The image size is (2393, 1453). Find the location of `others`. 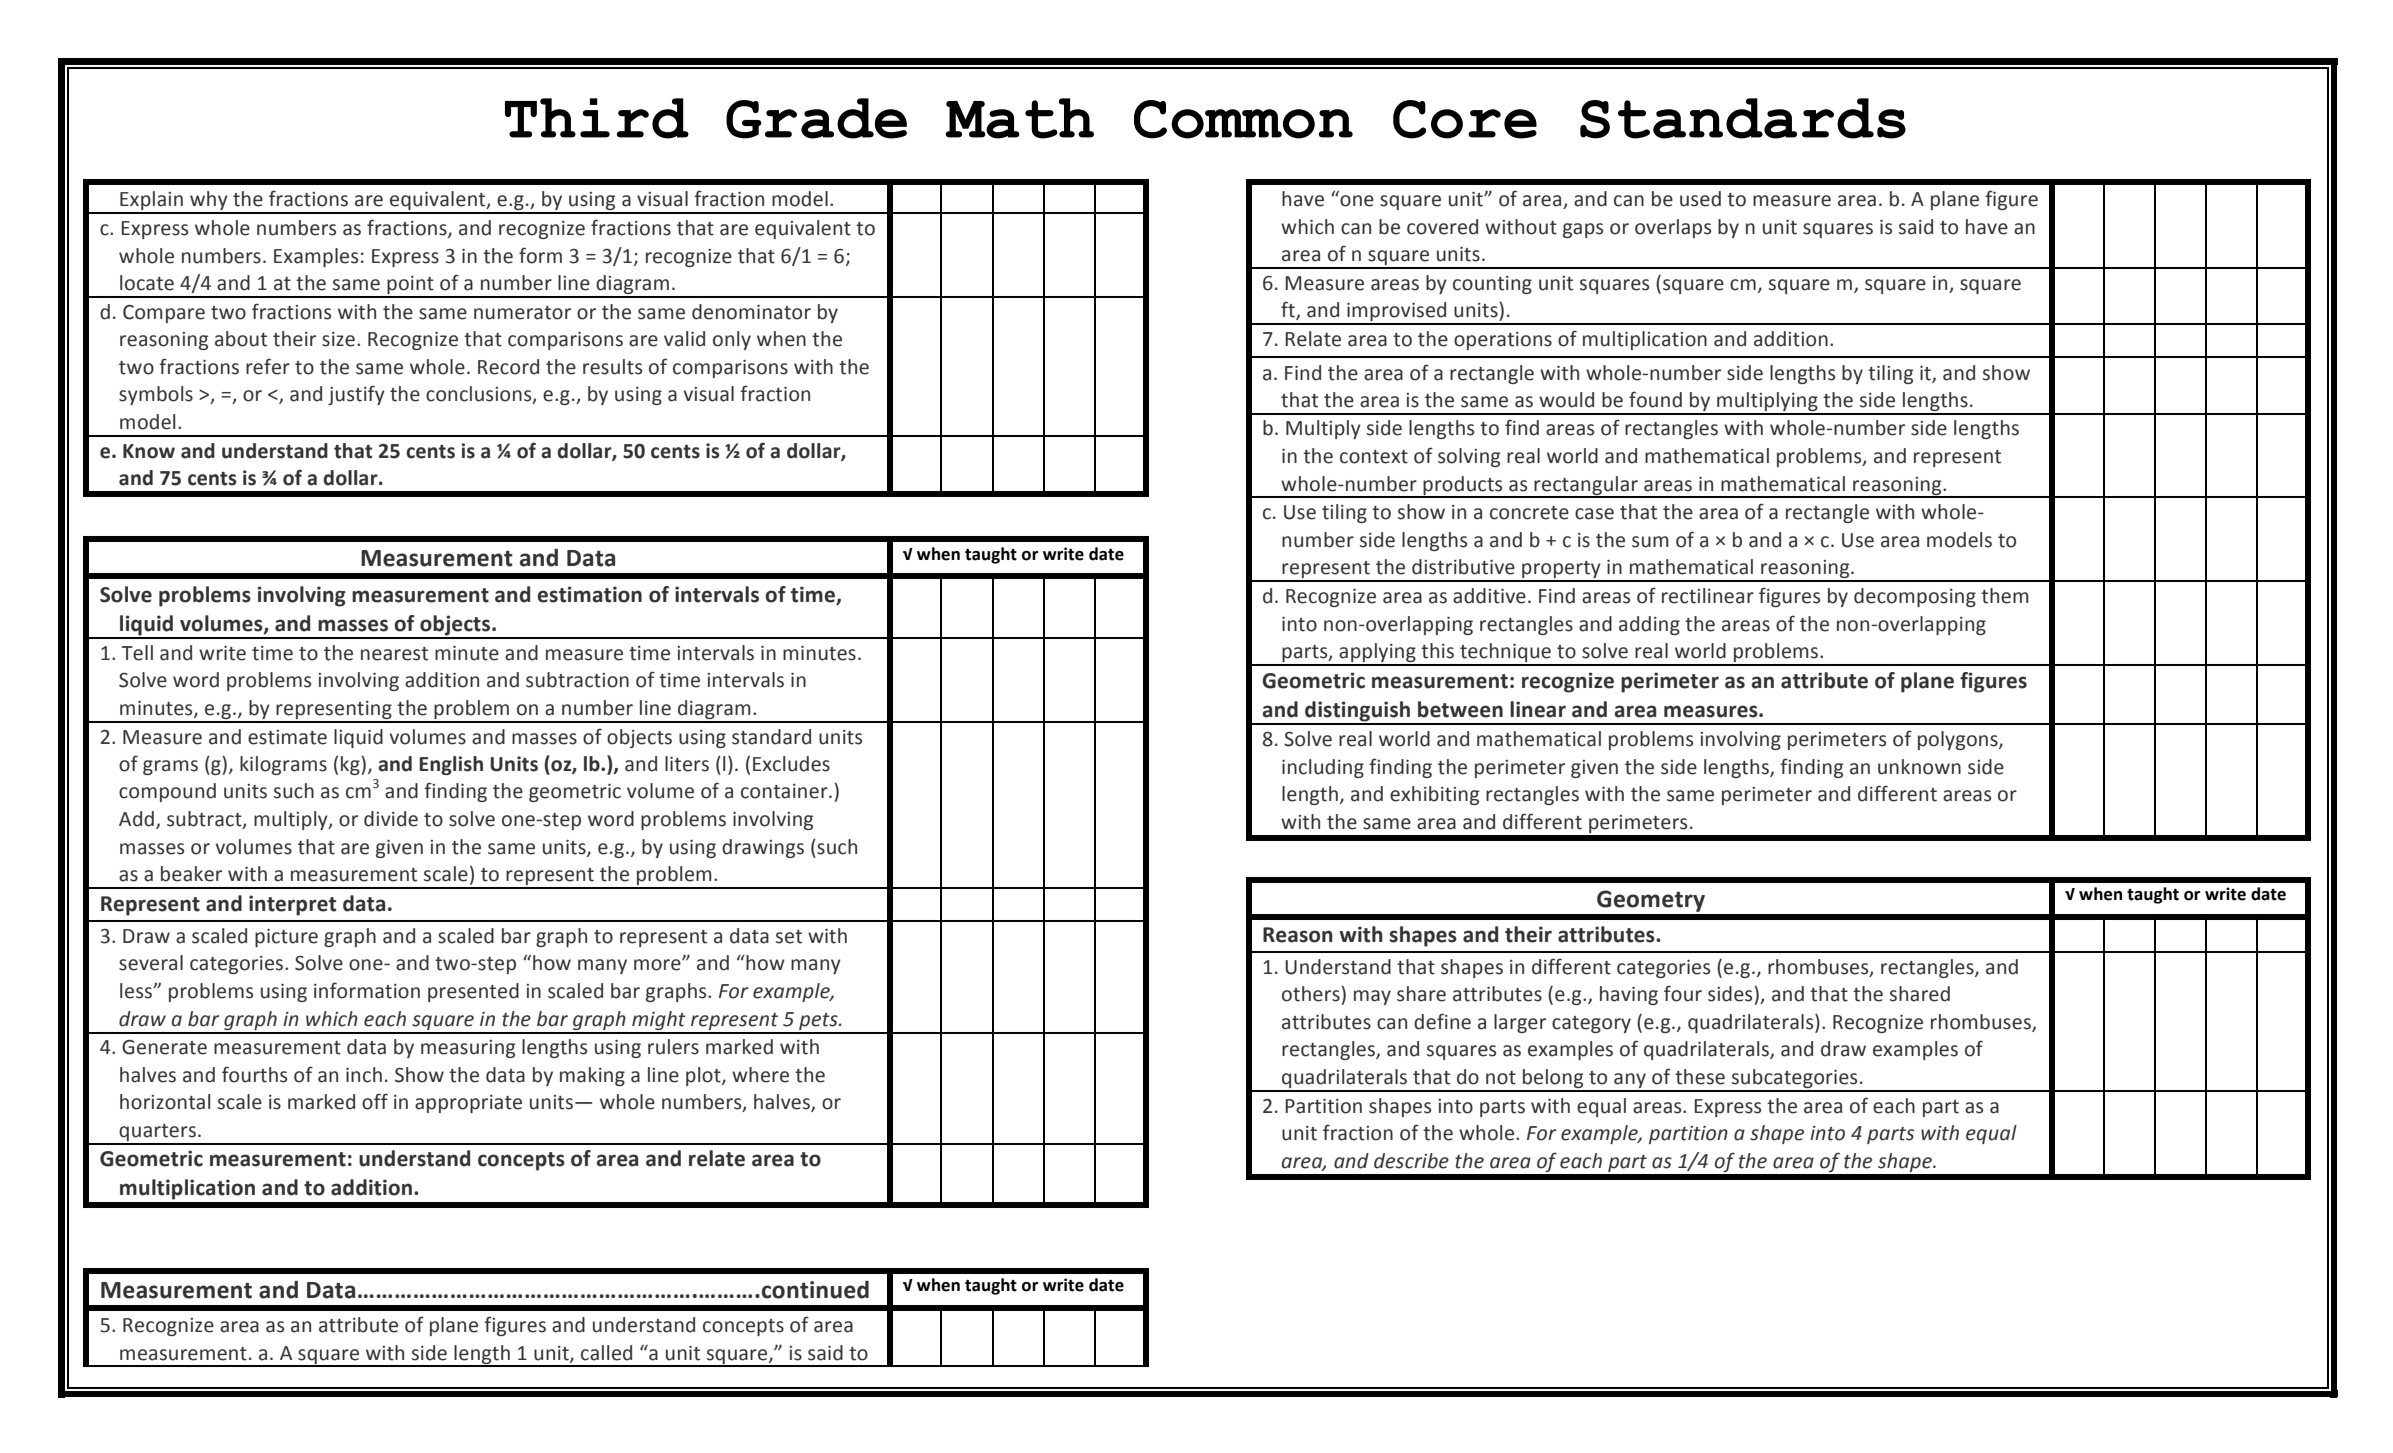

others is located at coordinates (1312, 994).
